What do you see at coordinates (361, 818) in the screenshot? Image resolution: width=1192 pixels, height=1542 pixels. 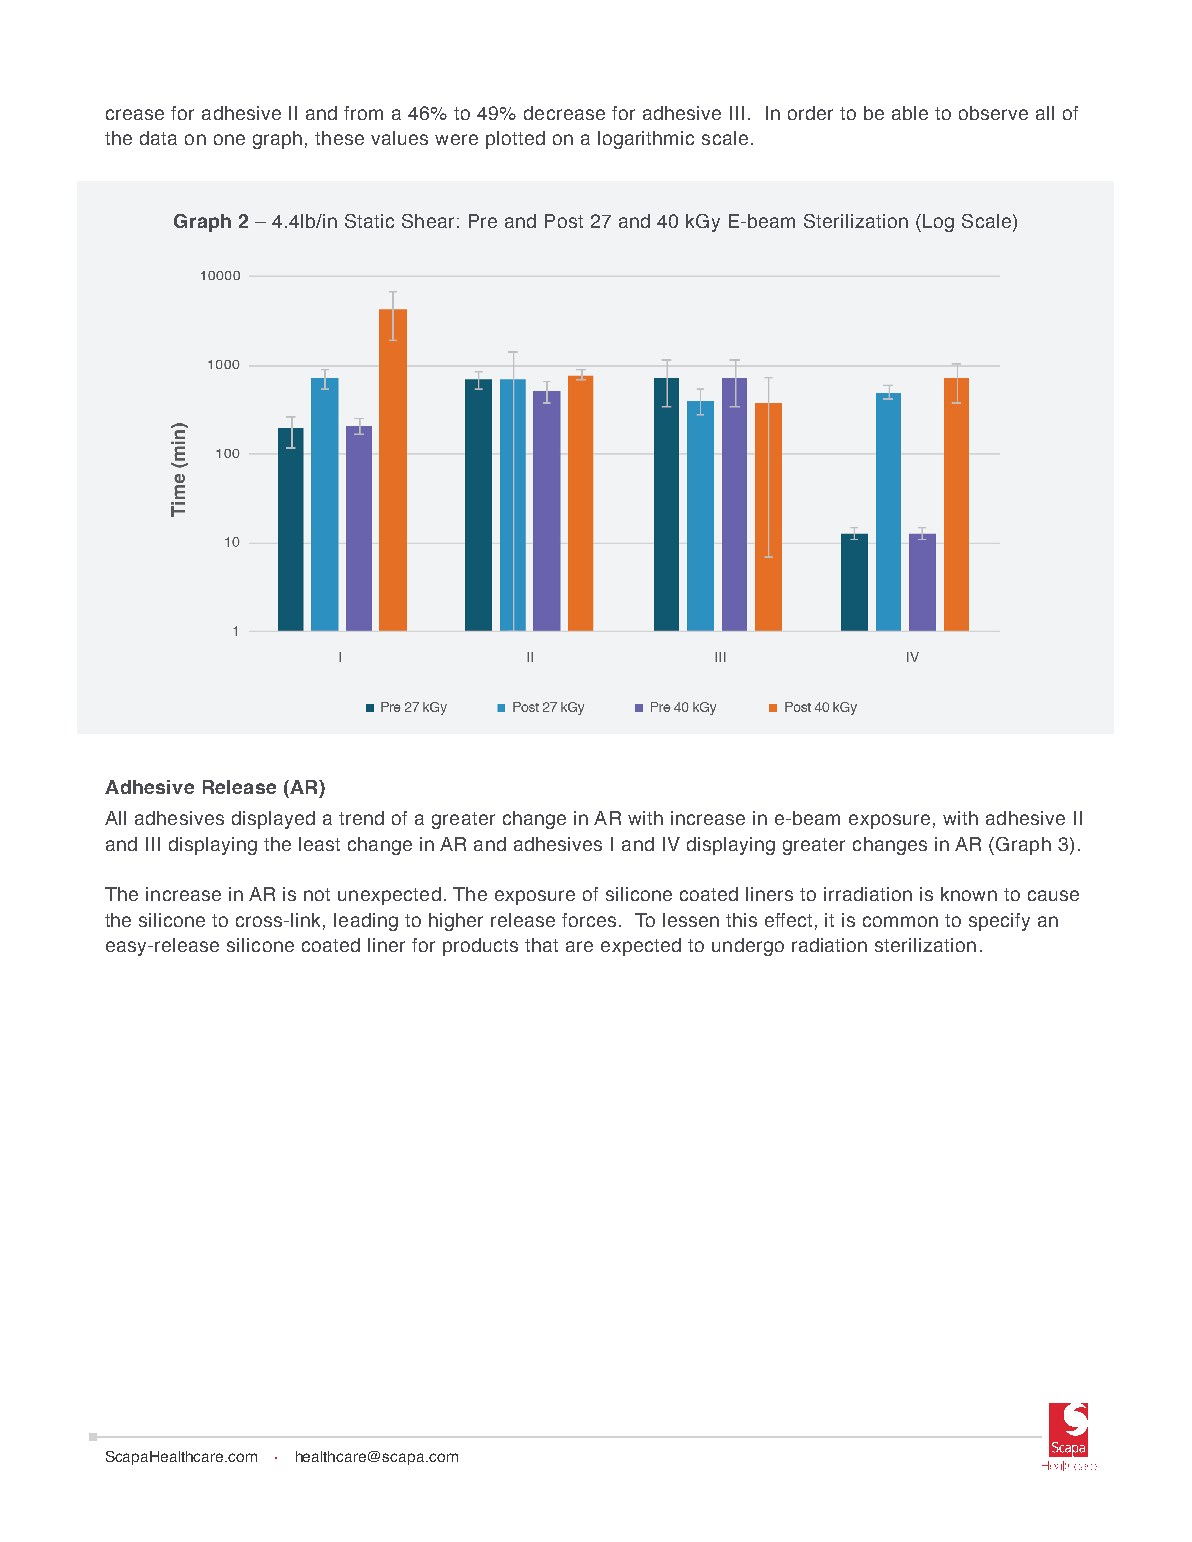 I see `trend` at bounding box center [361, 818].
